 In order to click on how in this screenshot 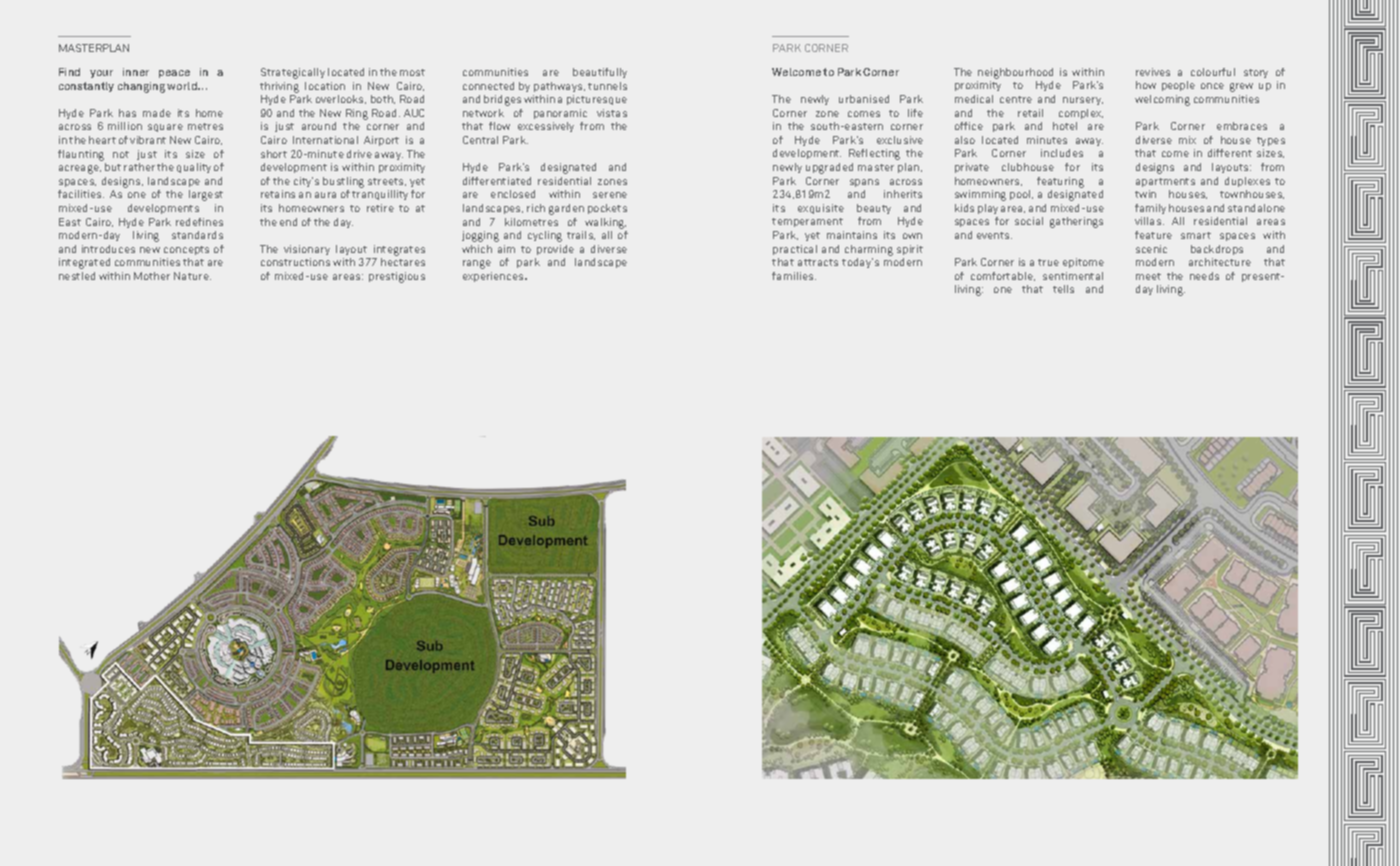, I will do `click(1146, 85)`.
